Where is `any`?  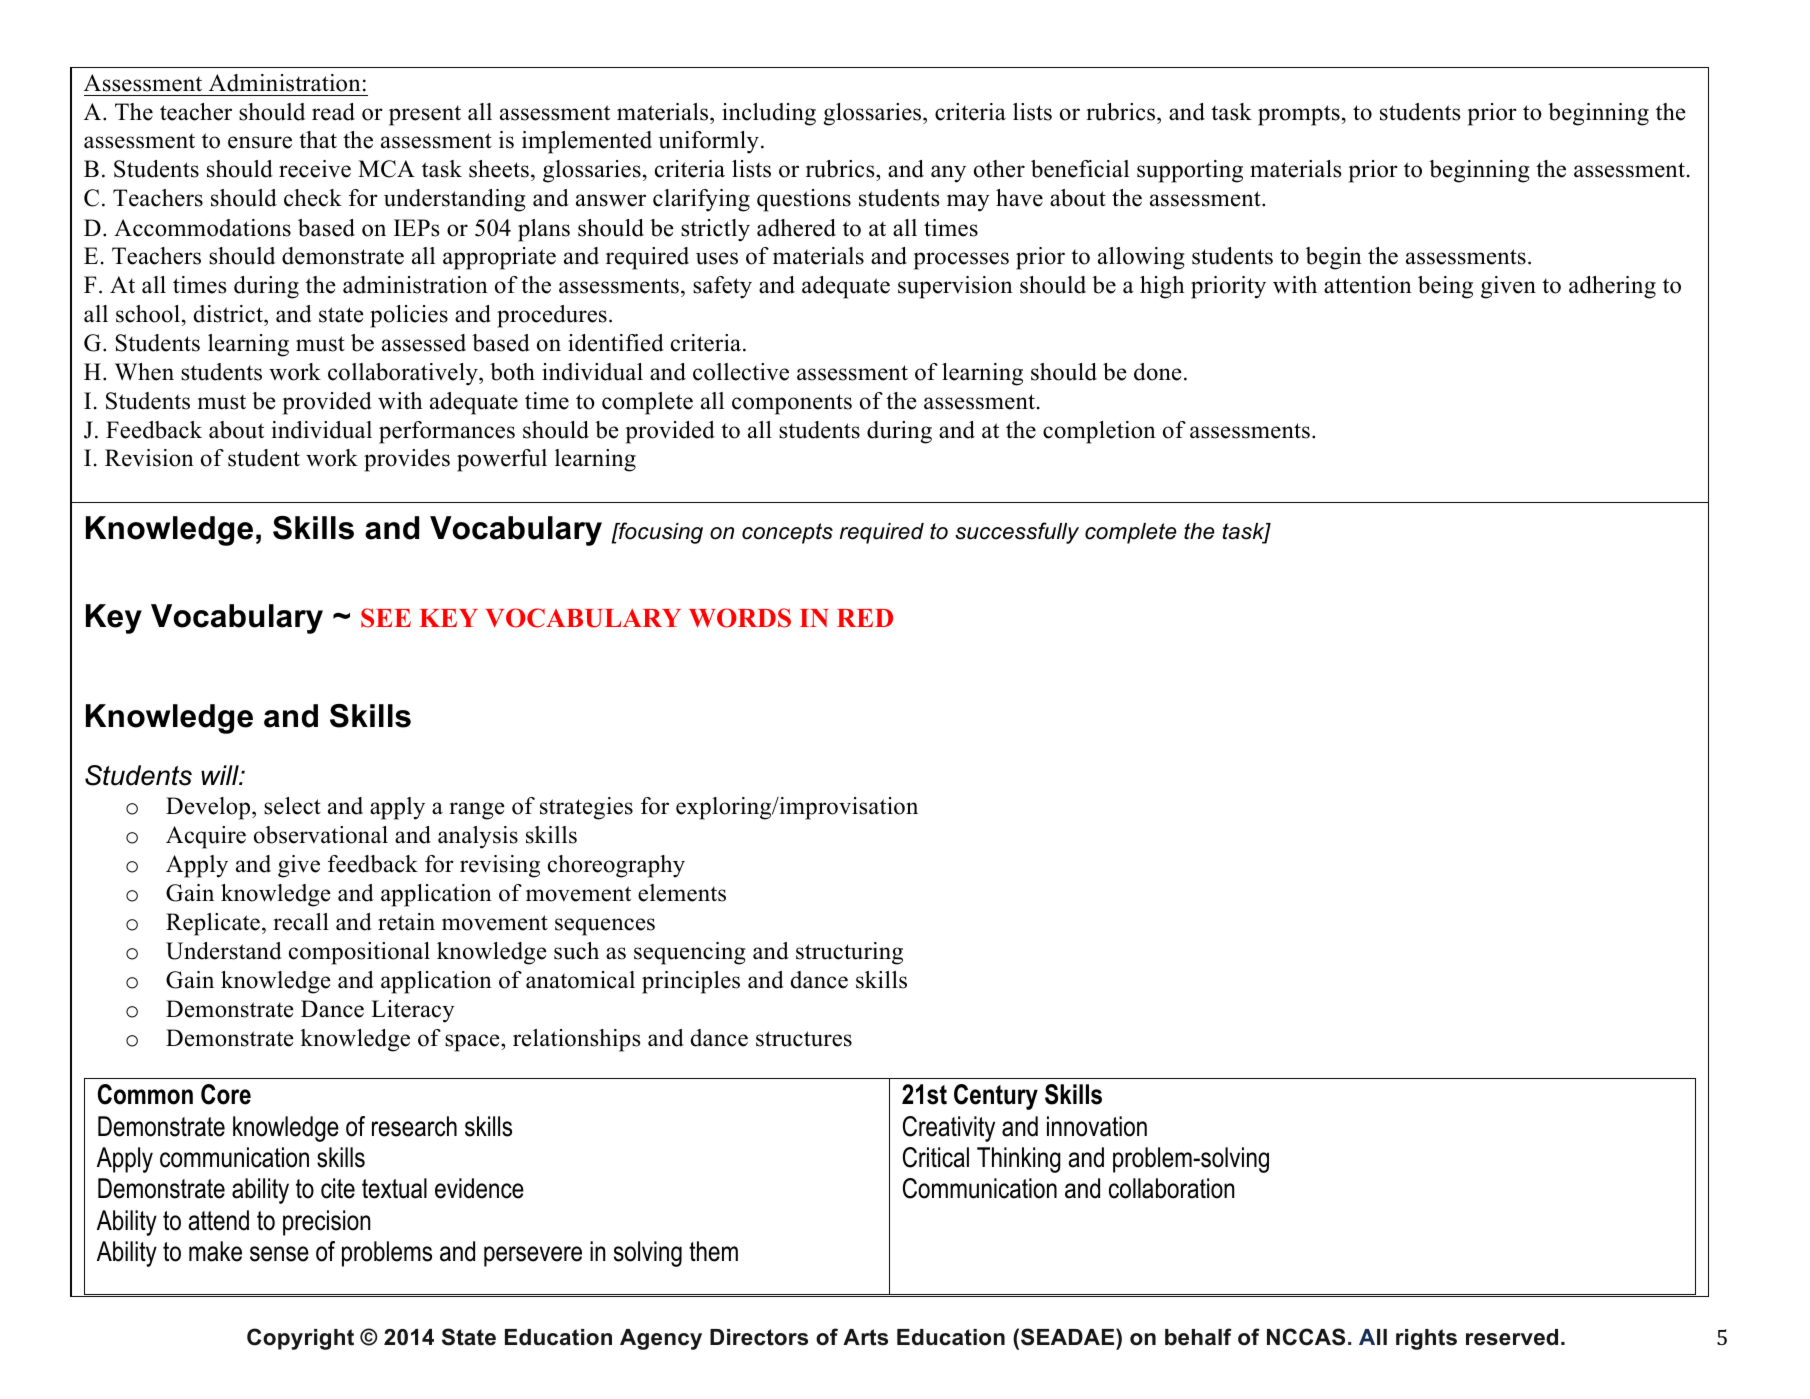 any is located at coordinates (948, 174).
